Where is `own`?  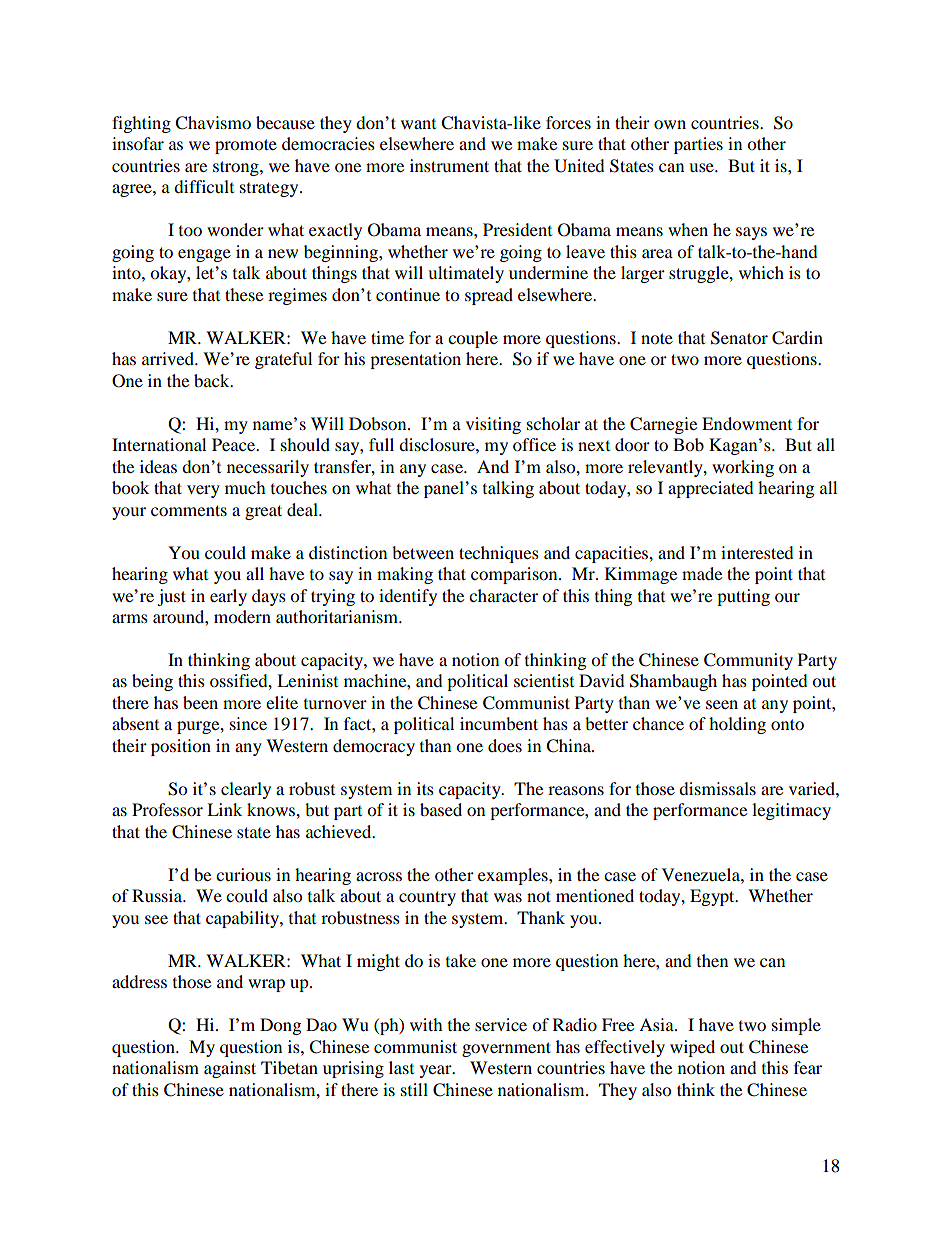
own is located at coordinates (670, 124).
